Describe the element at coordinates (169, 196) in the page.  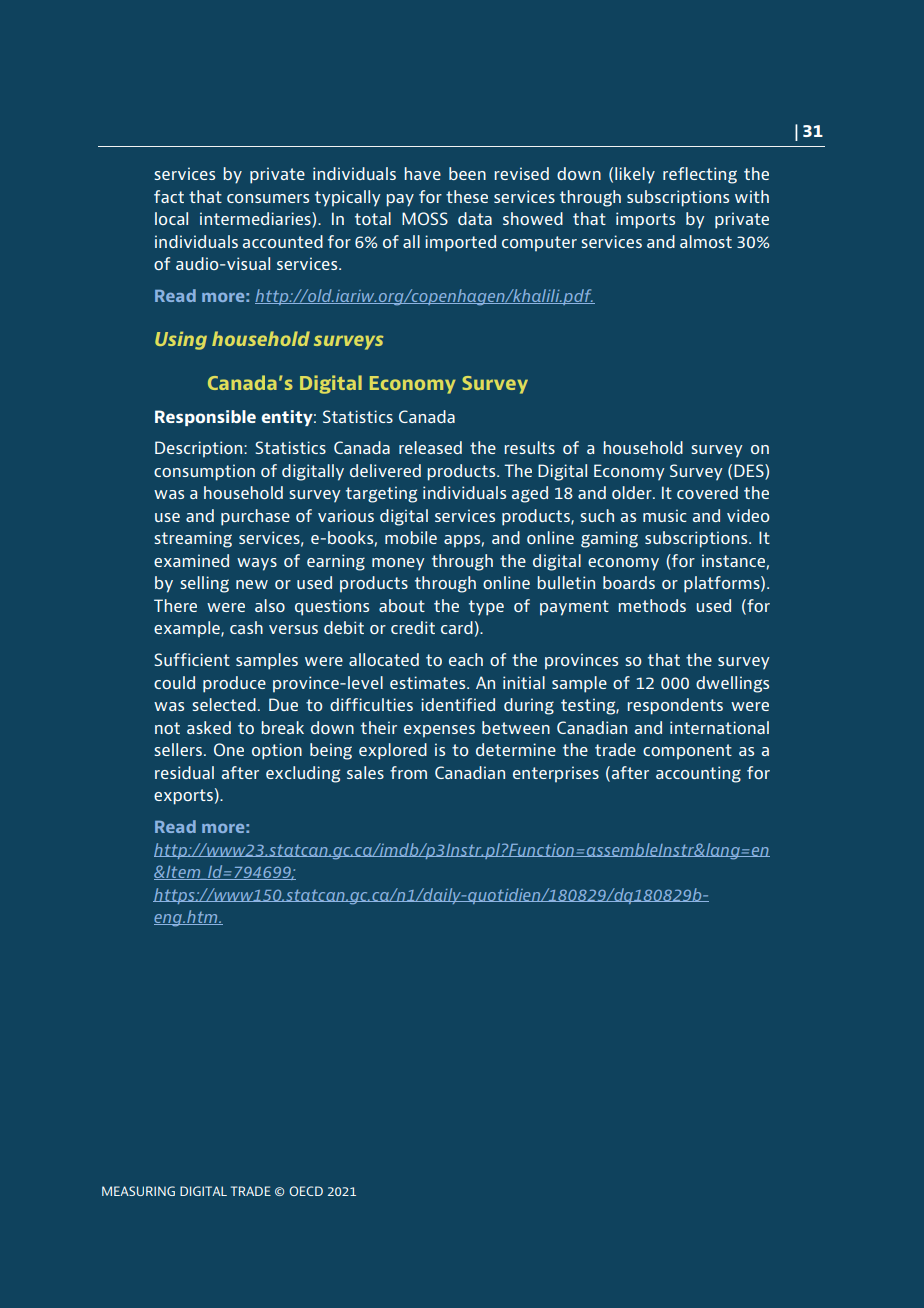
I see `fact` at that location.
